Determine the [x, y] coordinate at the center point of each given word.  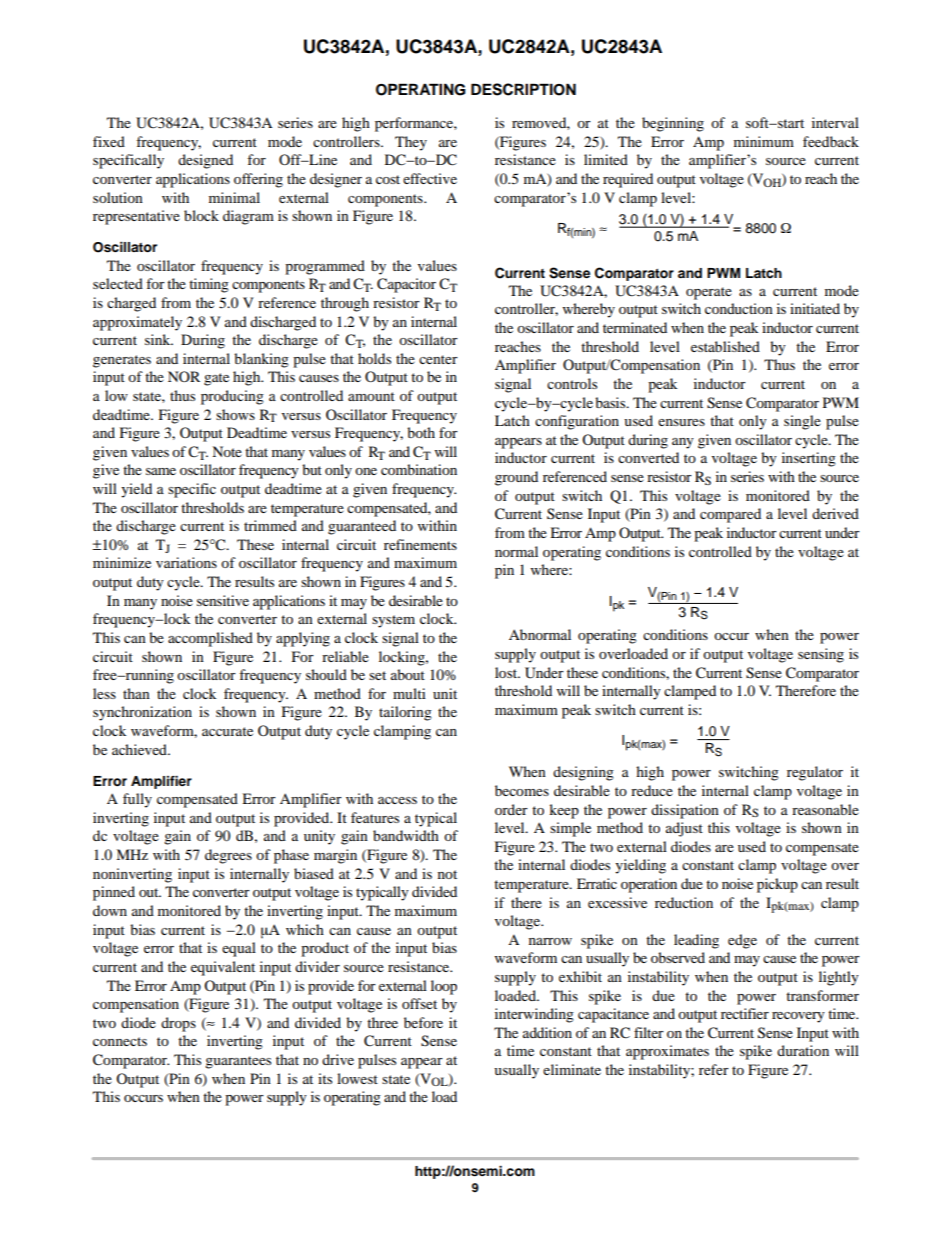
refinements [420, 544]
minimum [764, 141]
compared [730, 515]
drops [178, 1024]
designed [205, 161]
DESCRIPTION [523, 89]
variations [186, 562]
